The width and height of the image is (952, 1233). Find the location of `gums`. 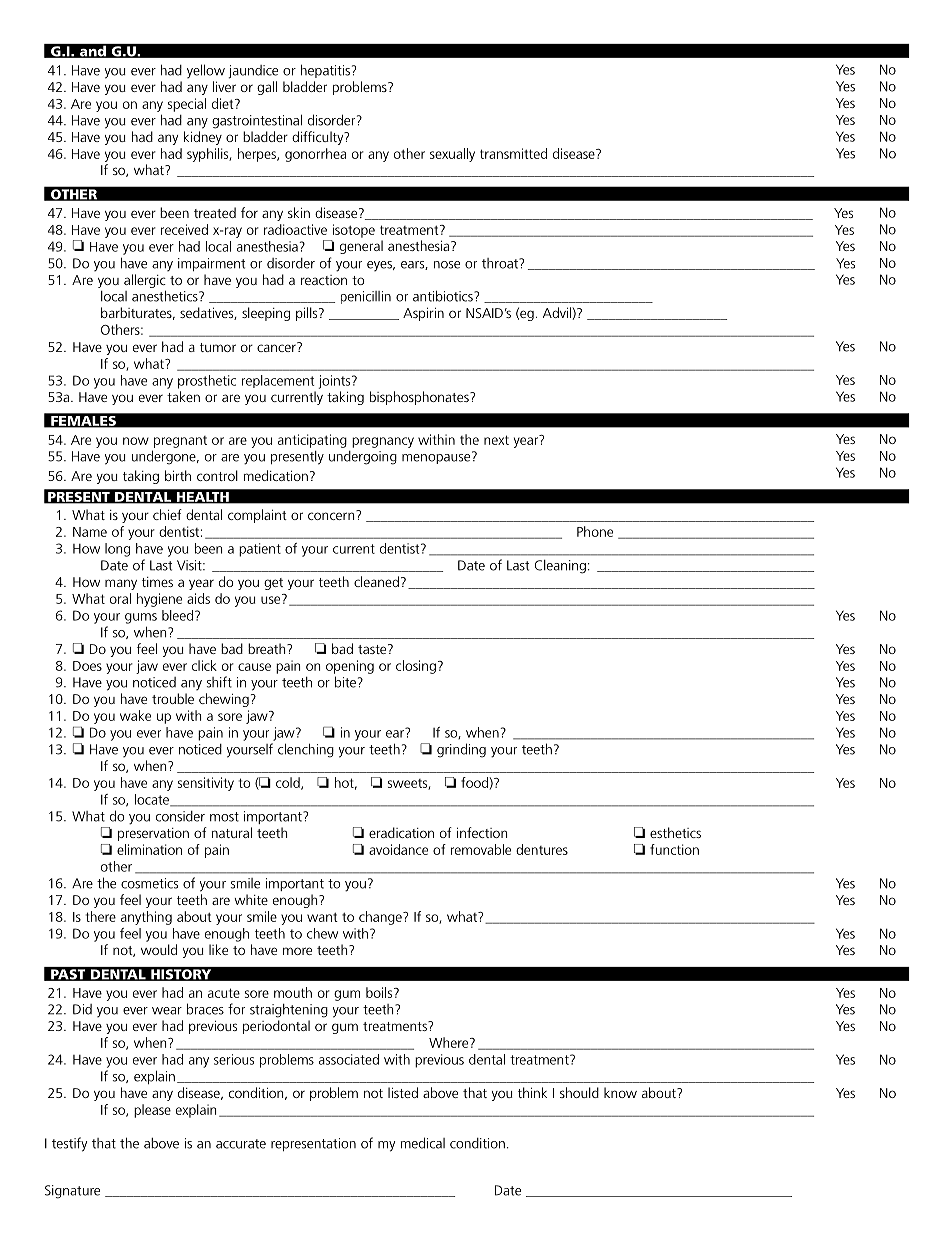

gums is located at coordinates (141, 618).
